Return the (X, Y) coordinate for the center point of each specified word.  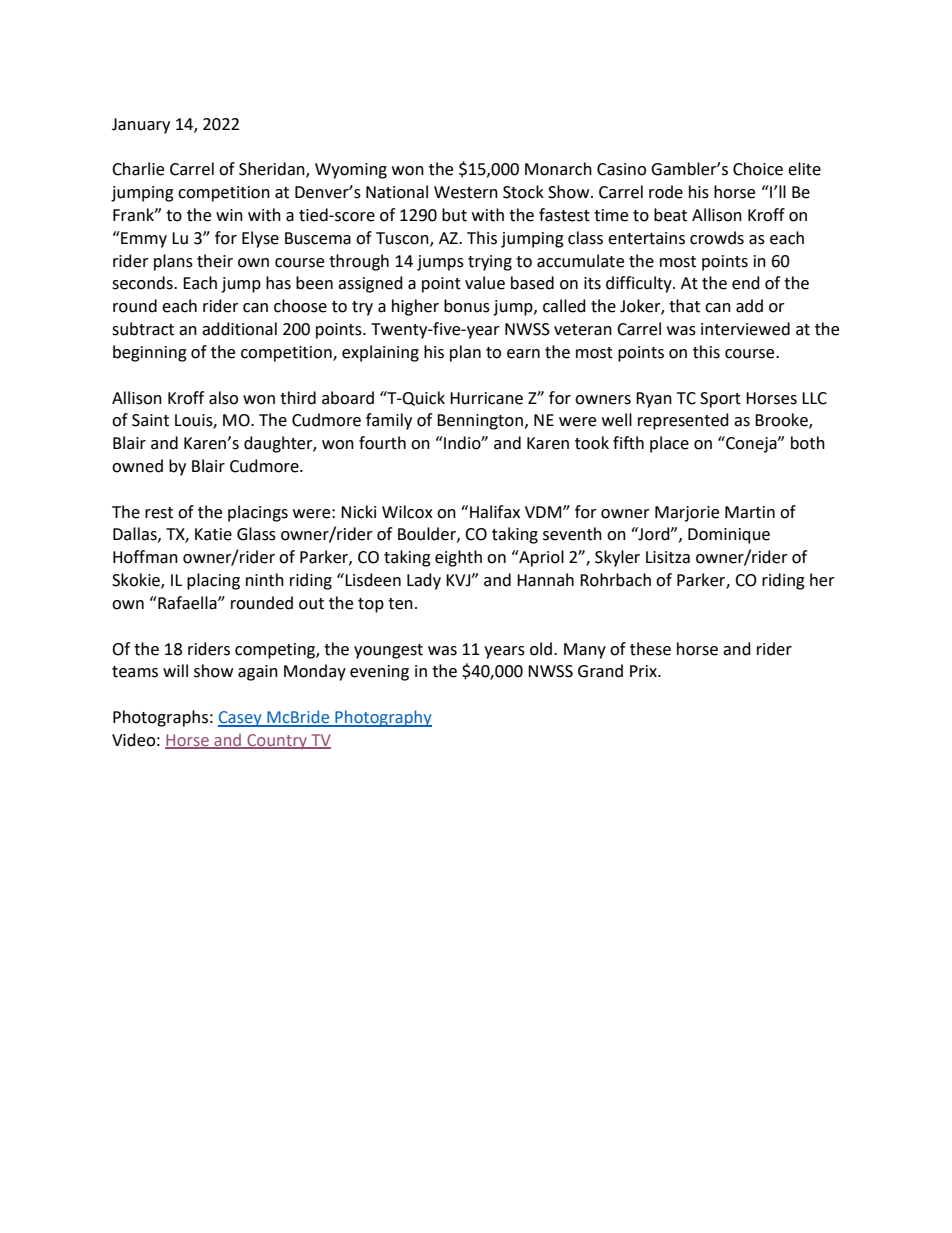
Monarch (558, 169)
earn (523, 354)
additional (239, 329)
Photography (382, 718)
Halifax (495, 512)
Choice (758, 169)
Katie (213, 534)
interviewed (745, 329)
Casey (241, 719)
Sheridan (273, 170)
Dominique (729, 536)
